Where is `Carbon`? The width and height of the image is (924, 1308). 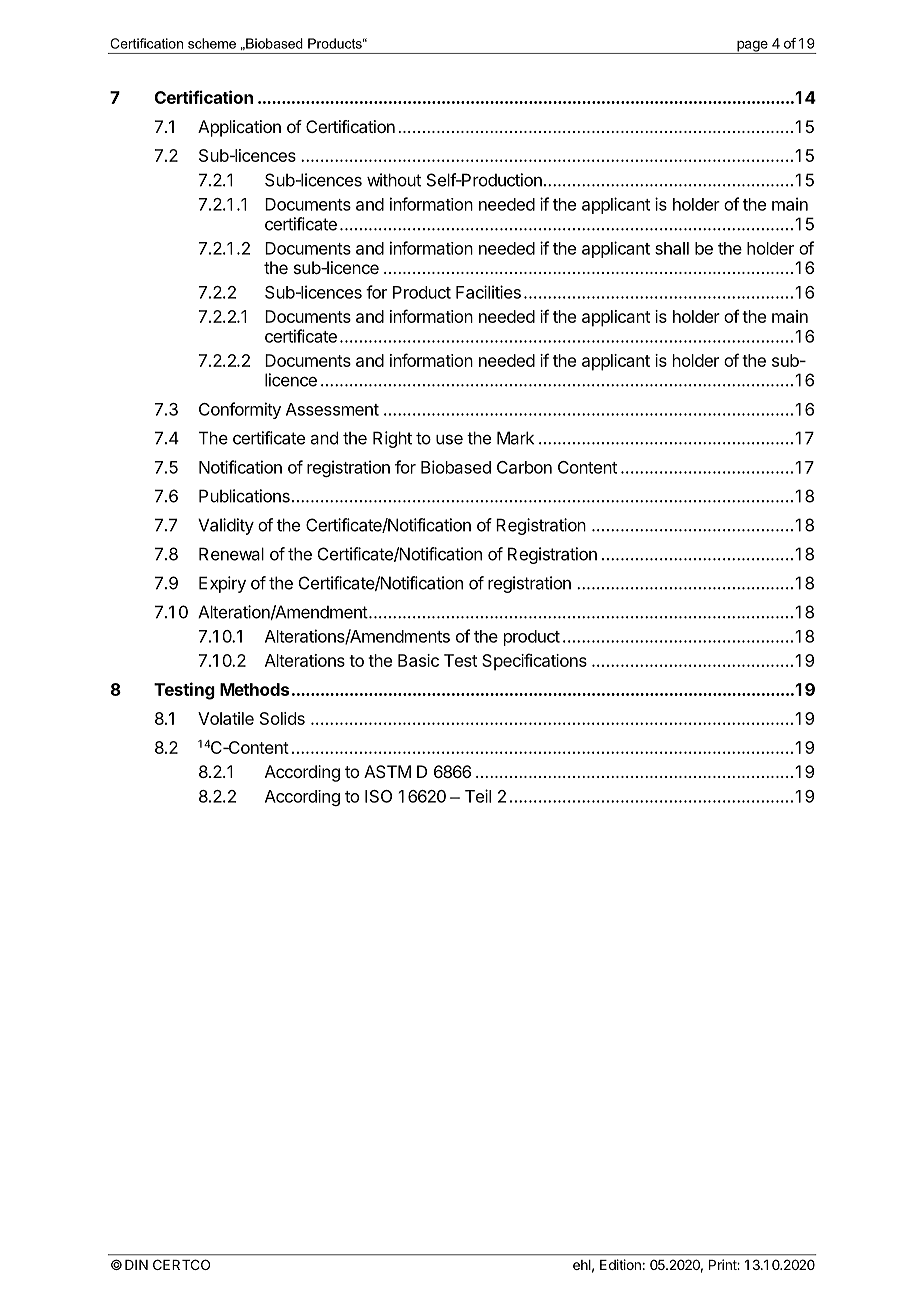
Carbon is located at coordinates (524, 467).
